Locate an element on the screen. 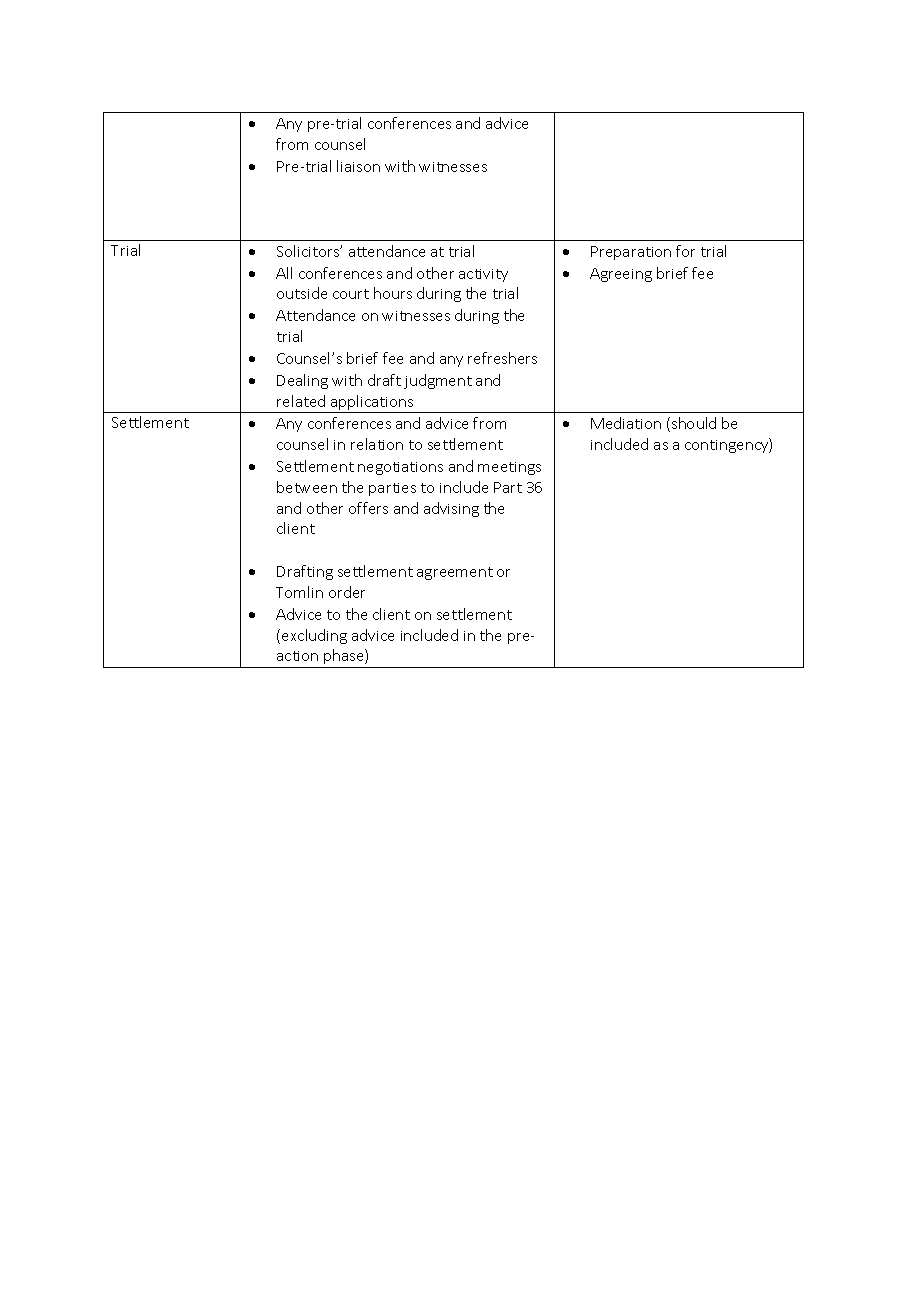 The image size is (924, 1308). Preparation is located at coordinates (631, 253).
